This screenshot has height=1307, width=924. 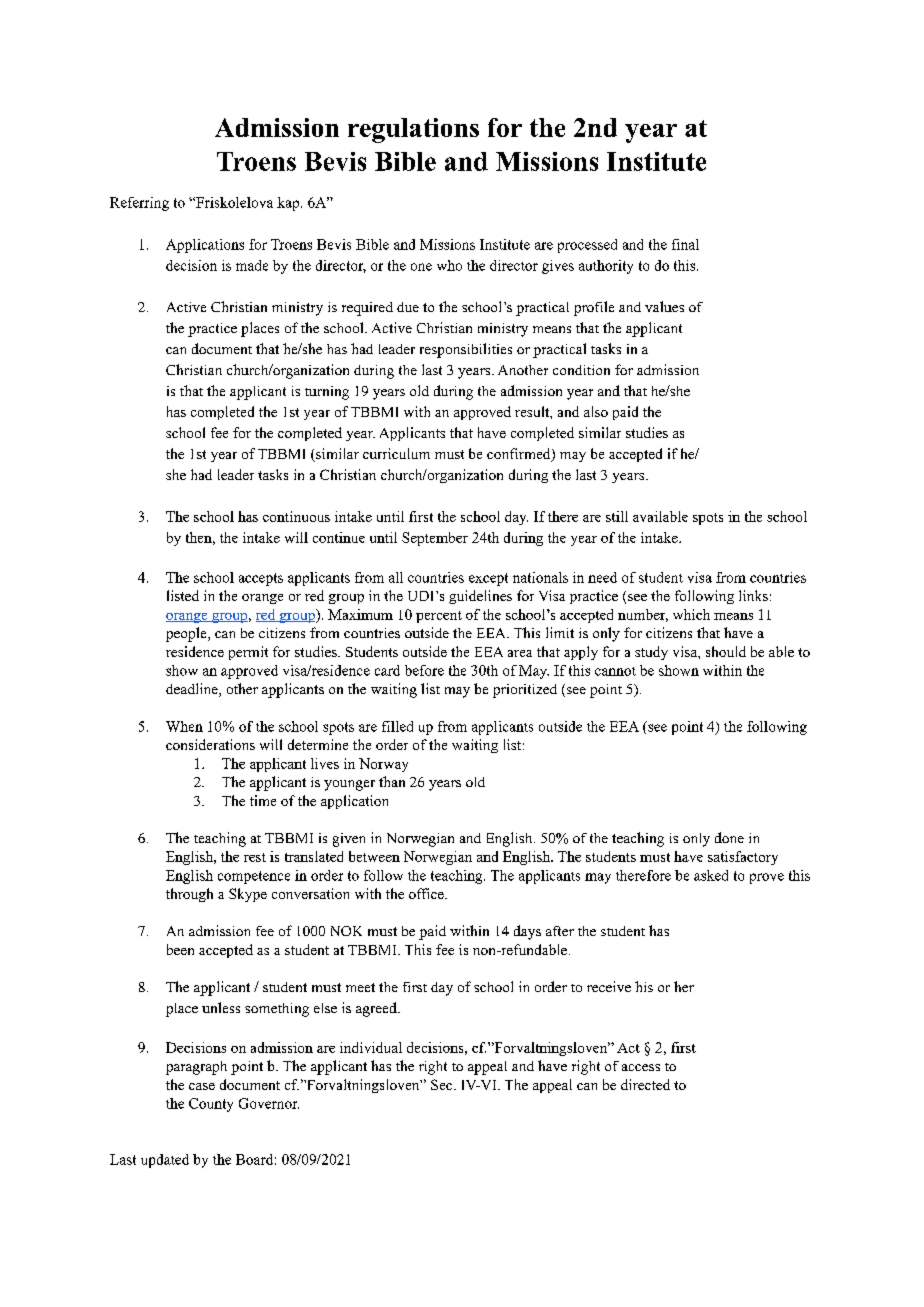 I want to click on percent, so click(x=439, y=617).
